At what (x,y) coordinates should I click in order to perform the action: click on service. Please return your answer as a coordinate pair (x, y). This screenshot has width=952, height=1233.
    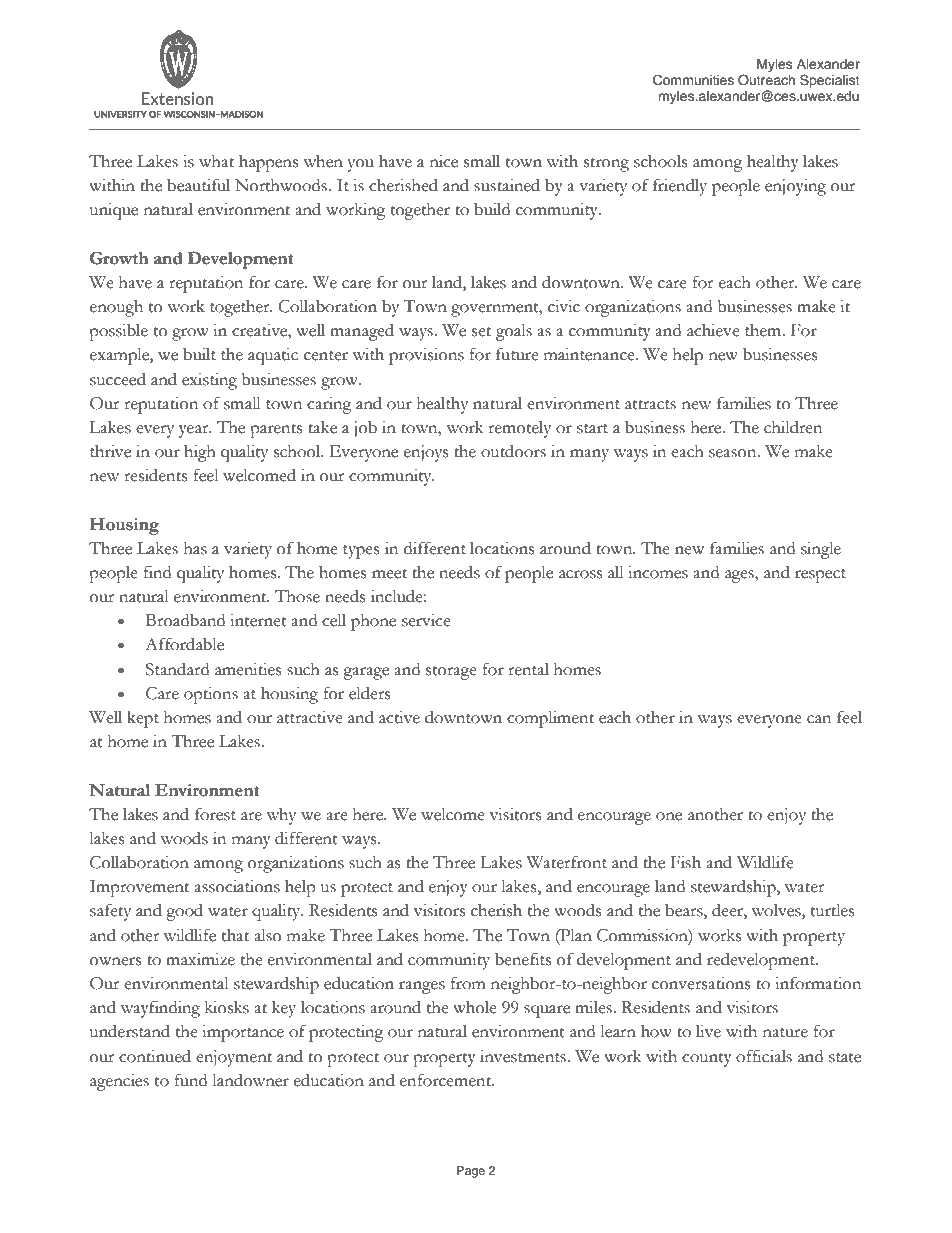
    Looking at the image, I should click on (426, 620).
